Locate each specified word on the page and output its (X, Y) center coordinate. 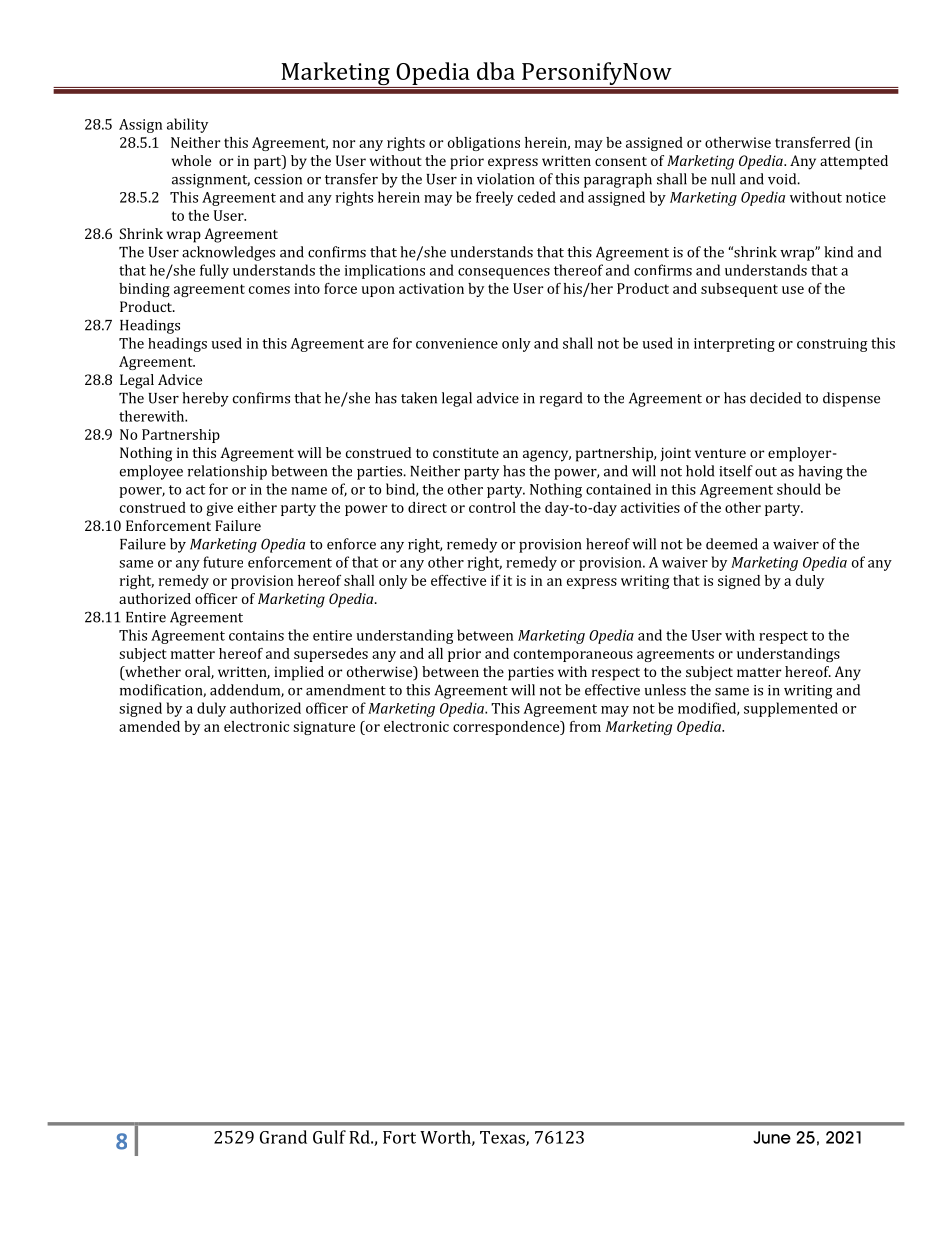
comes (269, 290)
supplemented (791, 709)
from (585, 726)
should (799, 489)
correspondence (507, 728)
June (772, 1137)
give (219, 509)
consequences (504, 273)
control (492, 507)
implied (299, 673)
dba (496, 71)
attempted (854, 162)
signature (324, 728)
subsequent (739, 290)
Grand (283, 1137)
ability (187, 125)
